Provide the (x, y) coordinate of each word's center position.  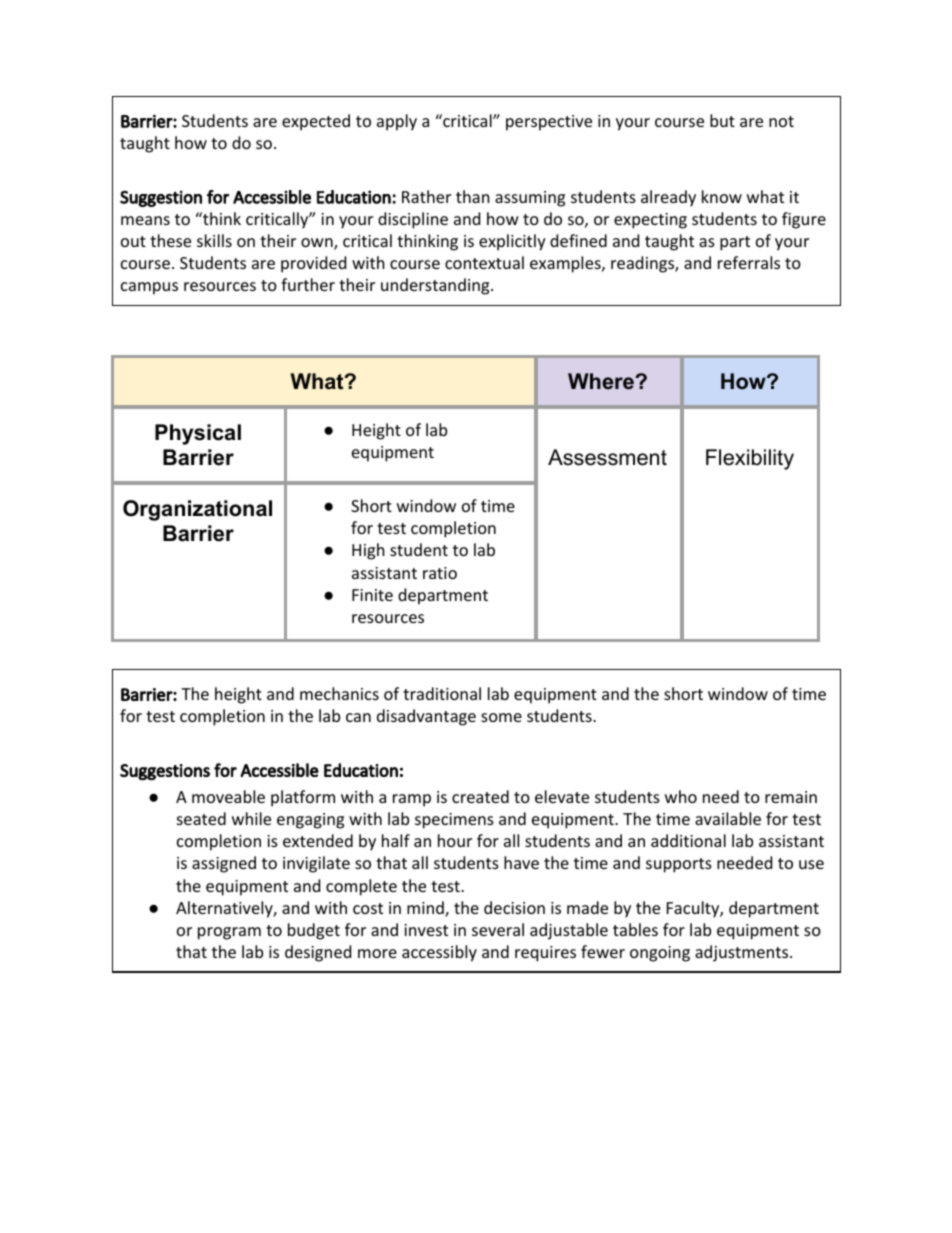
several (498, 929)
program (229, 933)
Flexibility (750, 459)
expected (316, 122)
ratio (440, 573)
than (473, 196)
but (722, 120)
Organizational (197, 510)
